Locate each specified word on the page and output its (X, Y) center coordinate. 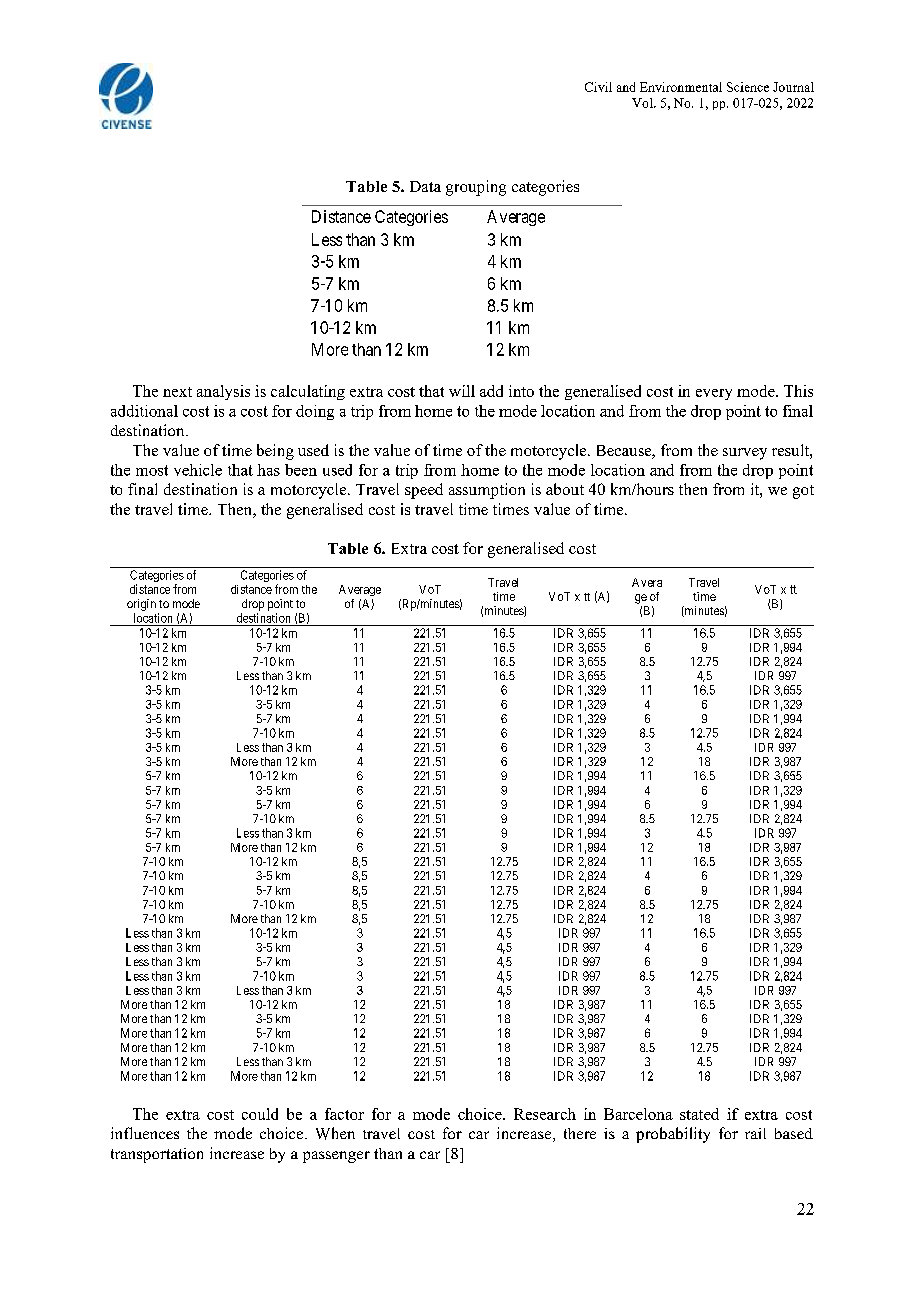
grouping (476, 188)
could (260, 1114)
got (803, 492)
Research (545, 1114)
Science (748, 87)
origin (141, 605)
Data (425, 186)
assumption (487, 491)
